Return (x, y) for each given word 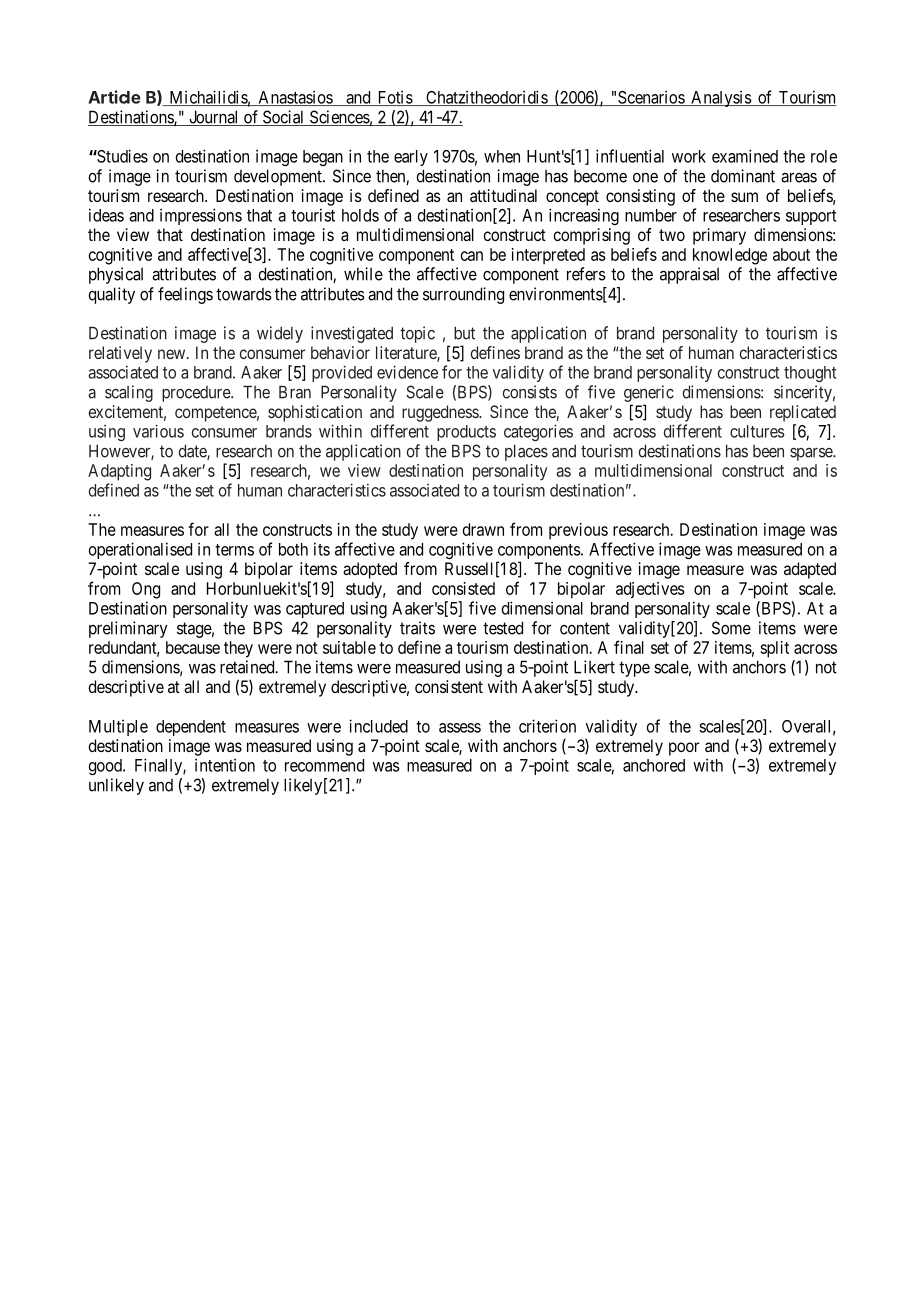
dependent (191, 728)
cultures (757, 431)
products (466, 433)
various (158, 431)
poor (684, 749)
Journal (214, 118)
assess (460, 728)
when (502, 156)
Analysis (721, 98)
